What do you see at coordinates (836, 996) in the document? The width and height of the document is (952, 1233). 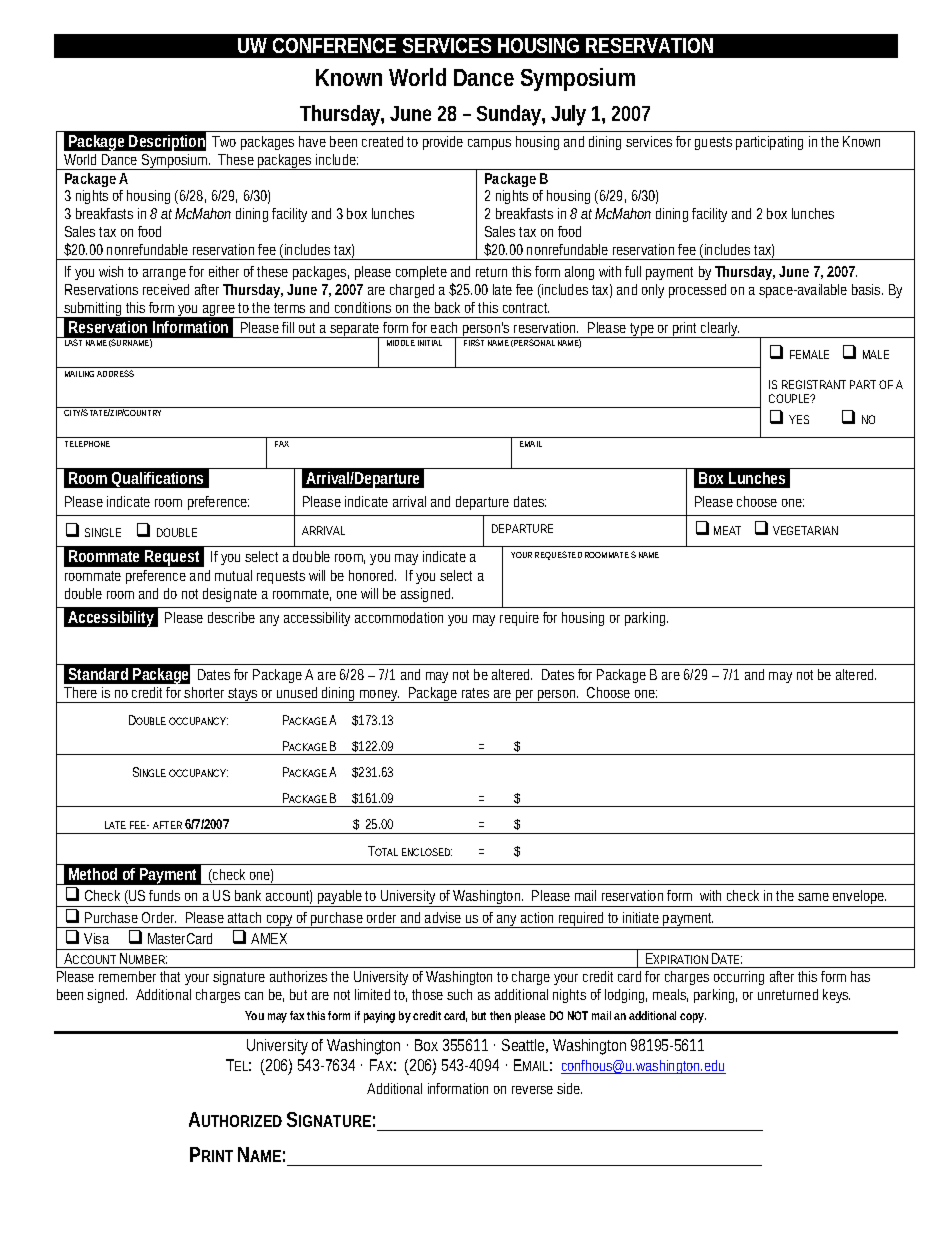 I see `keys` at bounding box center [836, 996].
